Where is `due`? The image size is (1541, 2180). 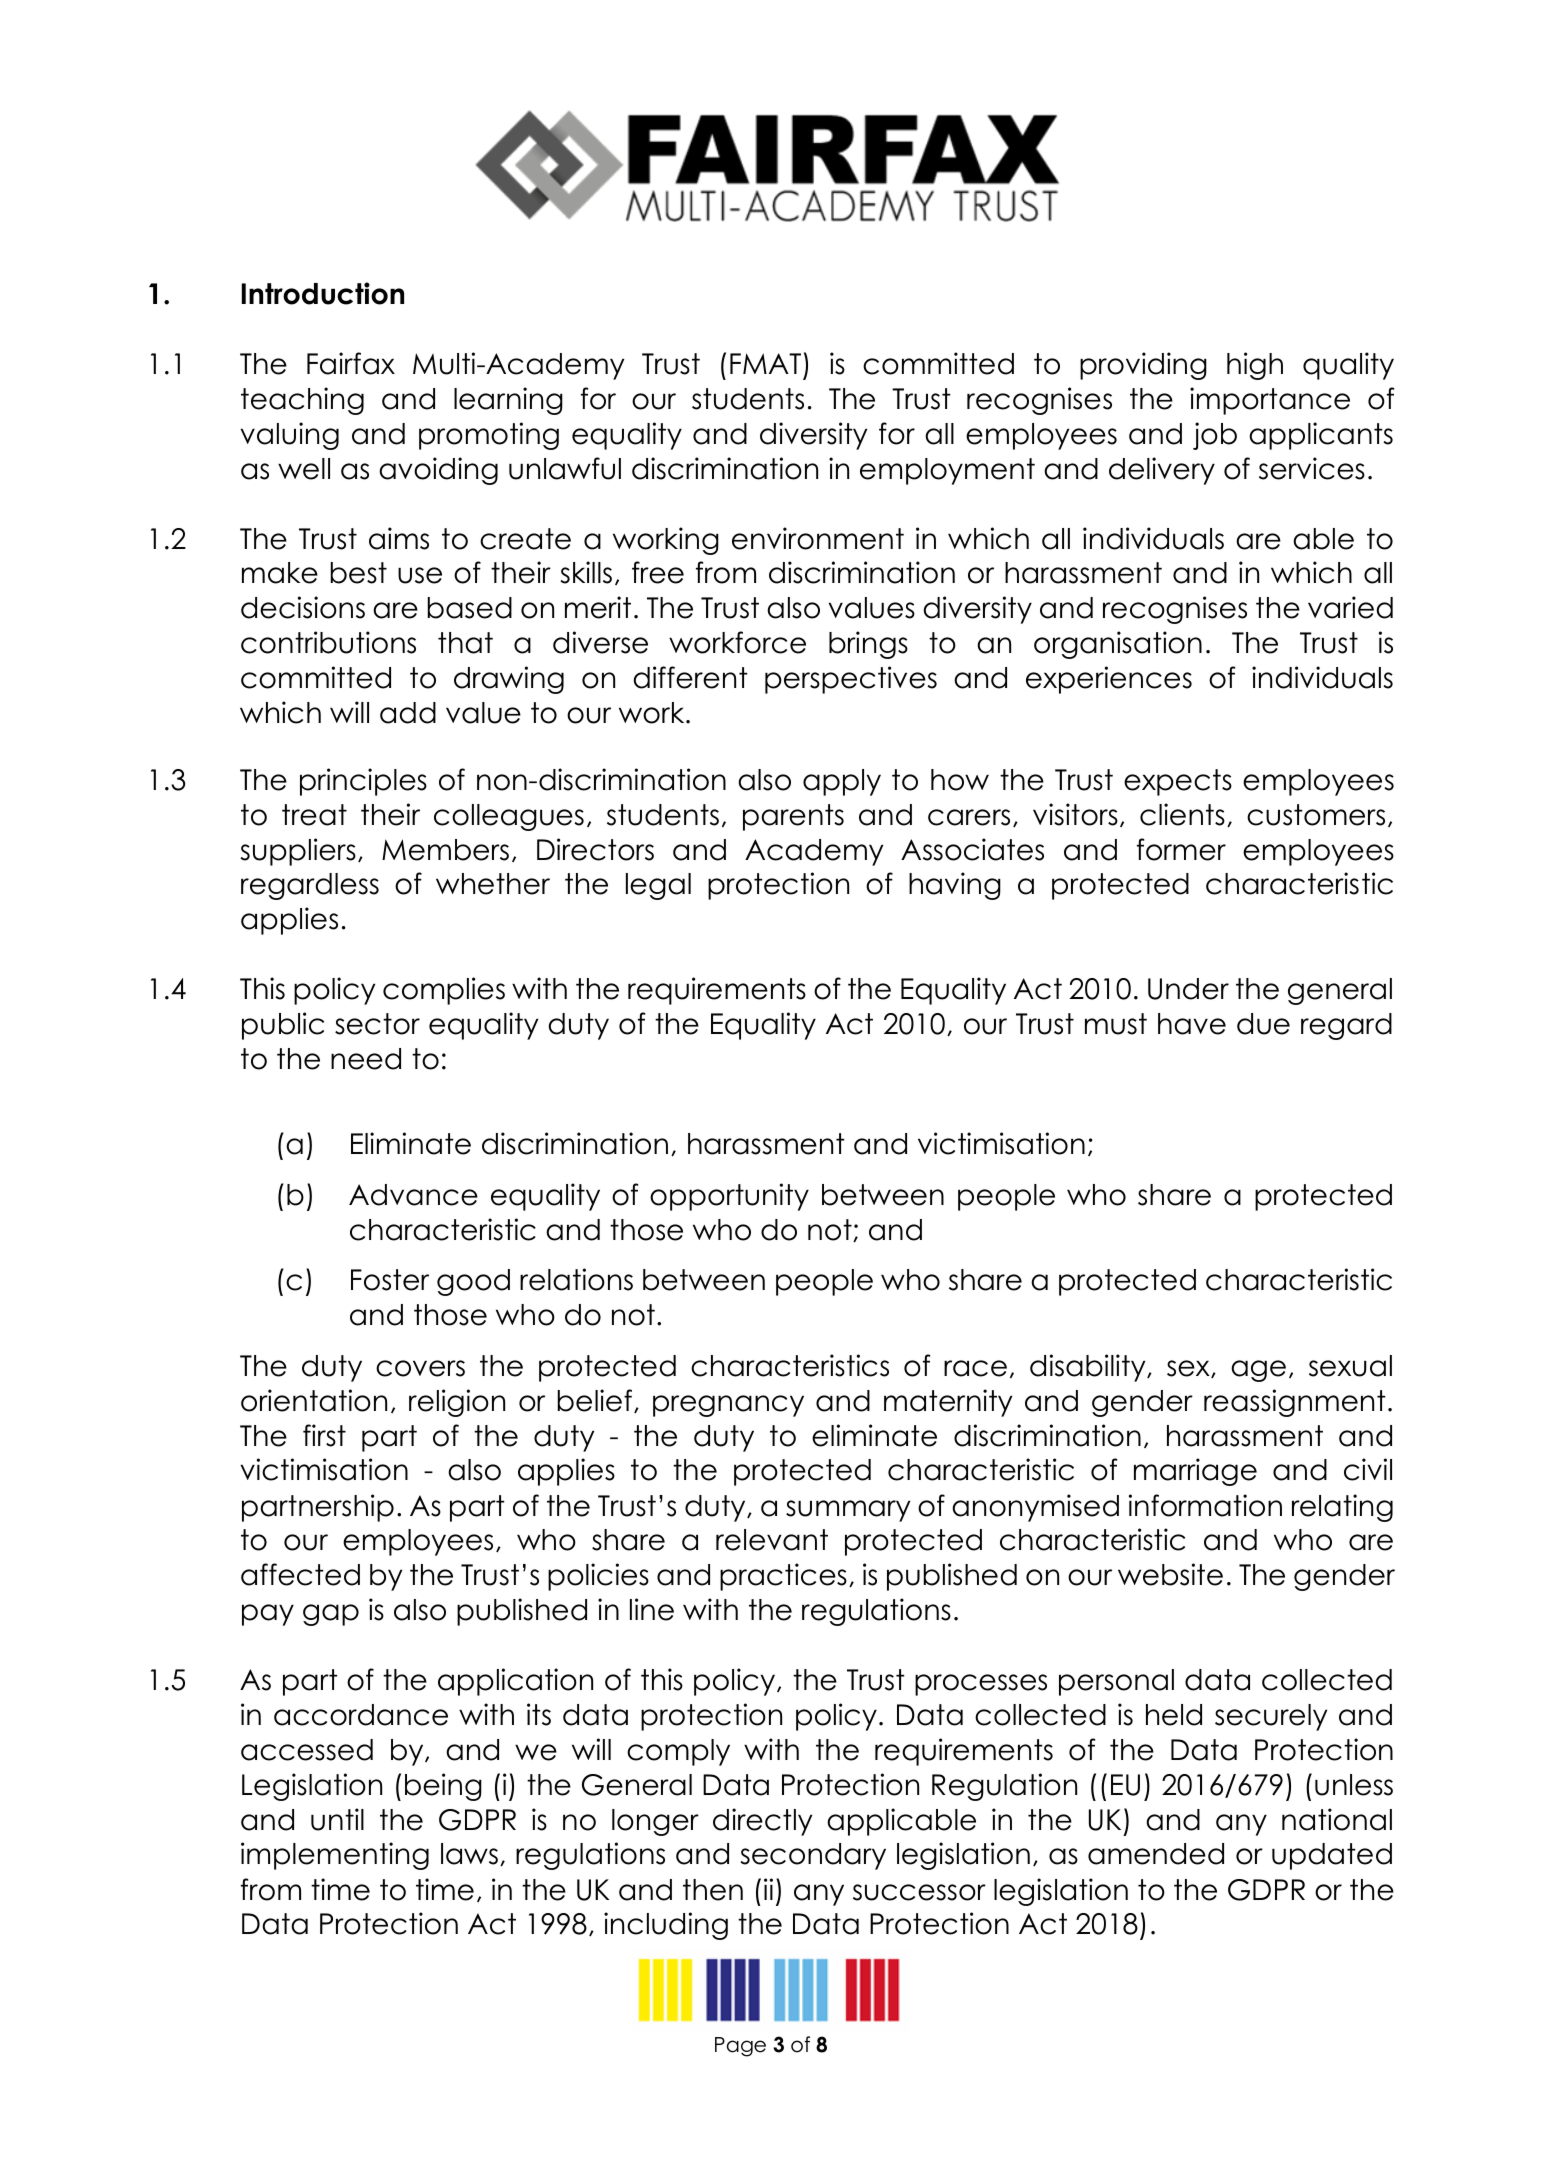
due is located at coordinates (1263, 1024).
